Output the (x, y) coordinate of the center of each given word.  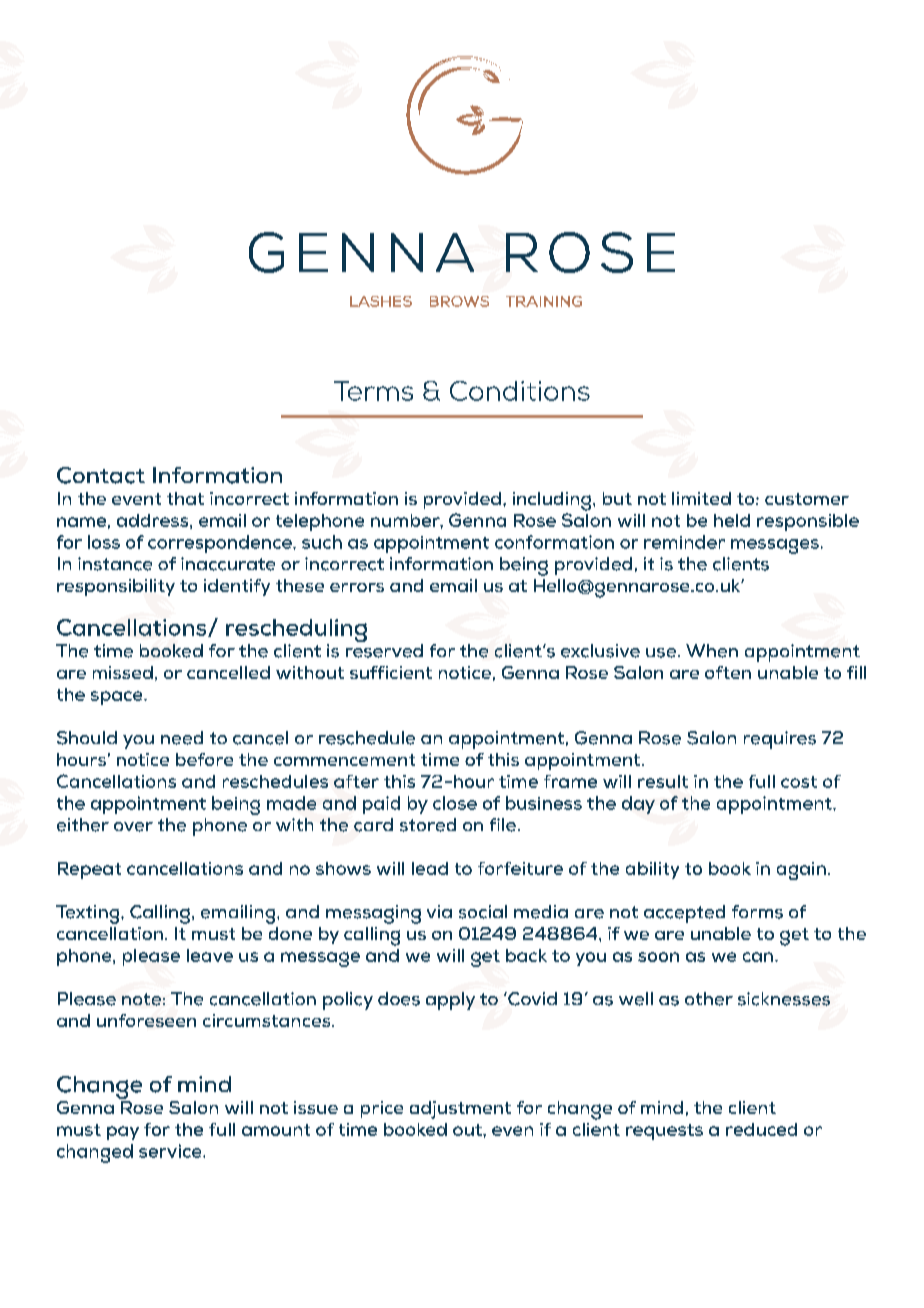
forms (757, 912)
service (171, 1151)
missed (123, 672)
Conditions (520, 391)
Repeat (89, 870)
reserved (384, 651)
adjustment (460, 1110)
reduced (761, 1129)
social (483, 912)
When (712, 651)
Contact (101, 475)
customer (807, 499)
